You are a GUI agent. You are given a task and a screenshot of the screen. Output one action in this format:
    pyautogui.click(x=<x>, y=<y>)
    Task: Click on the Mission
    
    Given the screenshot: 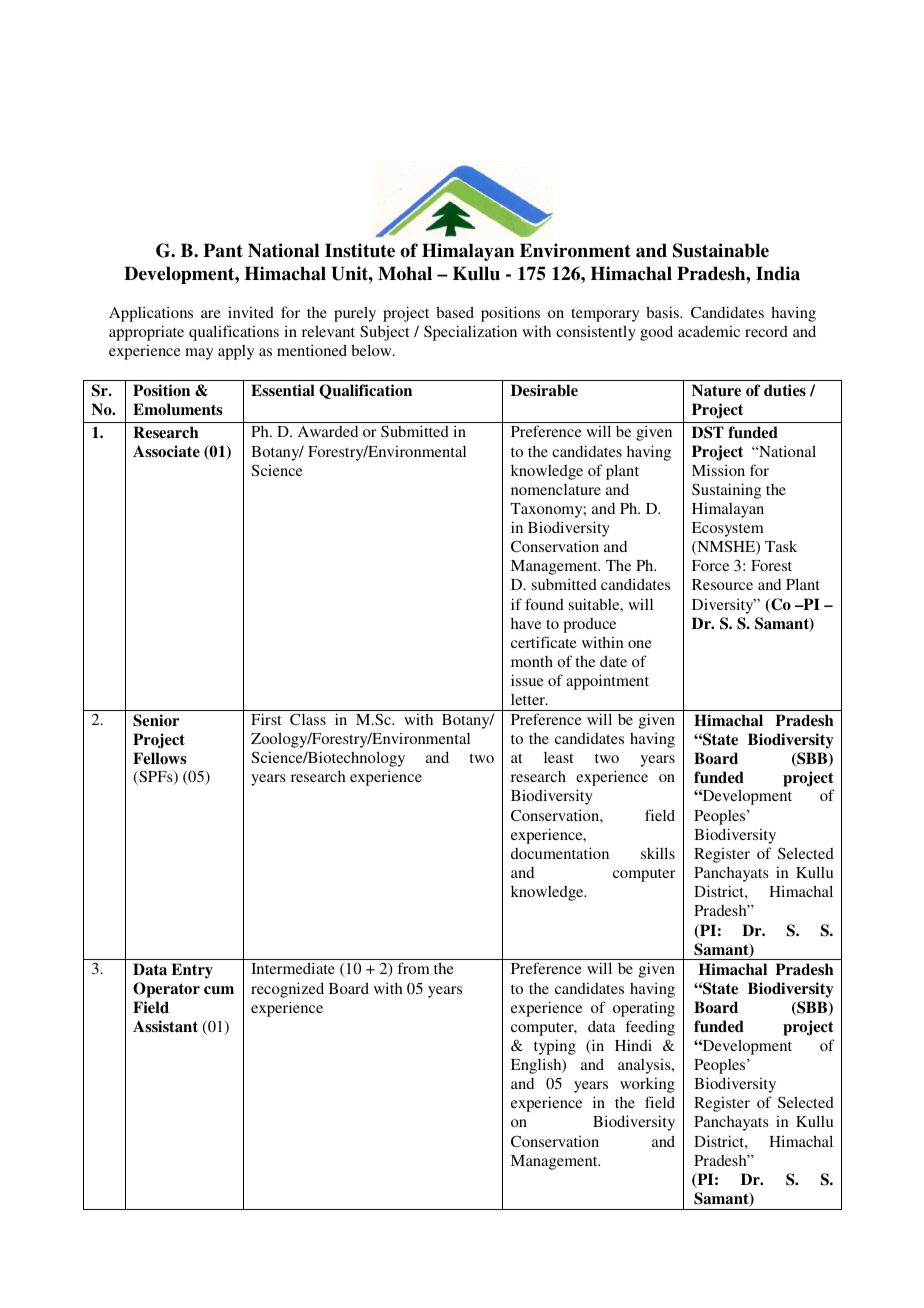 What is the action you would take?
    pyautogui.click(x=718, y=470)
